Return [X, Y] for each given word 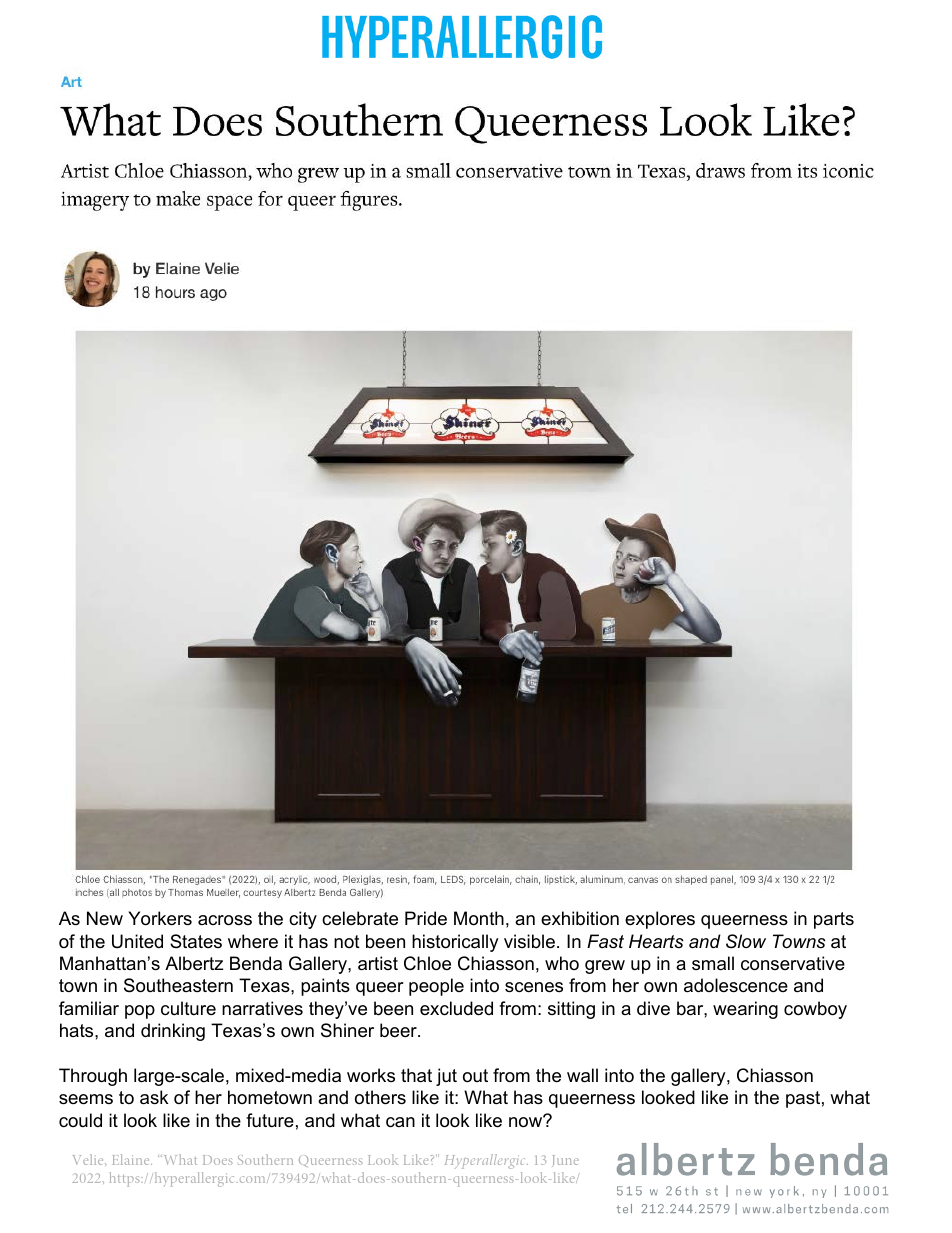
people [436, 987]
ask [154, 1097]
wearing [745, 1010]
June [565, 1161]
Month [479, 918]
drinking [173, 1032]
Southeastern [178, 985]
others [380, 1097]
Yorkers [160, 918]
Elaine [132, 1159]
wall [582, 1075]
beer [399, 1030]
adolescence [736, 985]
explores [660, 920]
